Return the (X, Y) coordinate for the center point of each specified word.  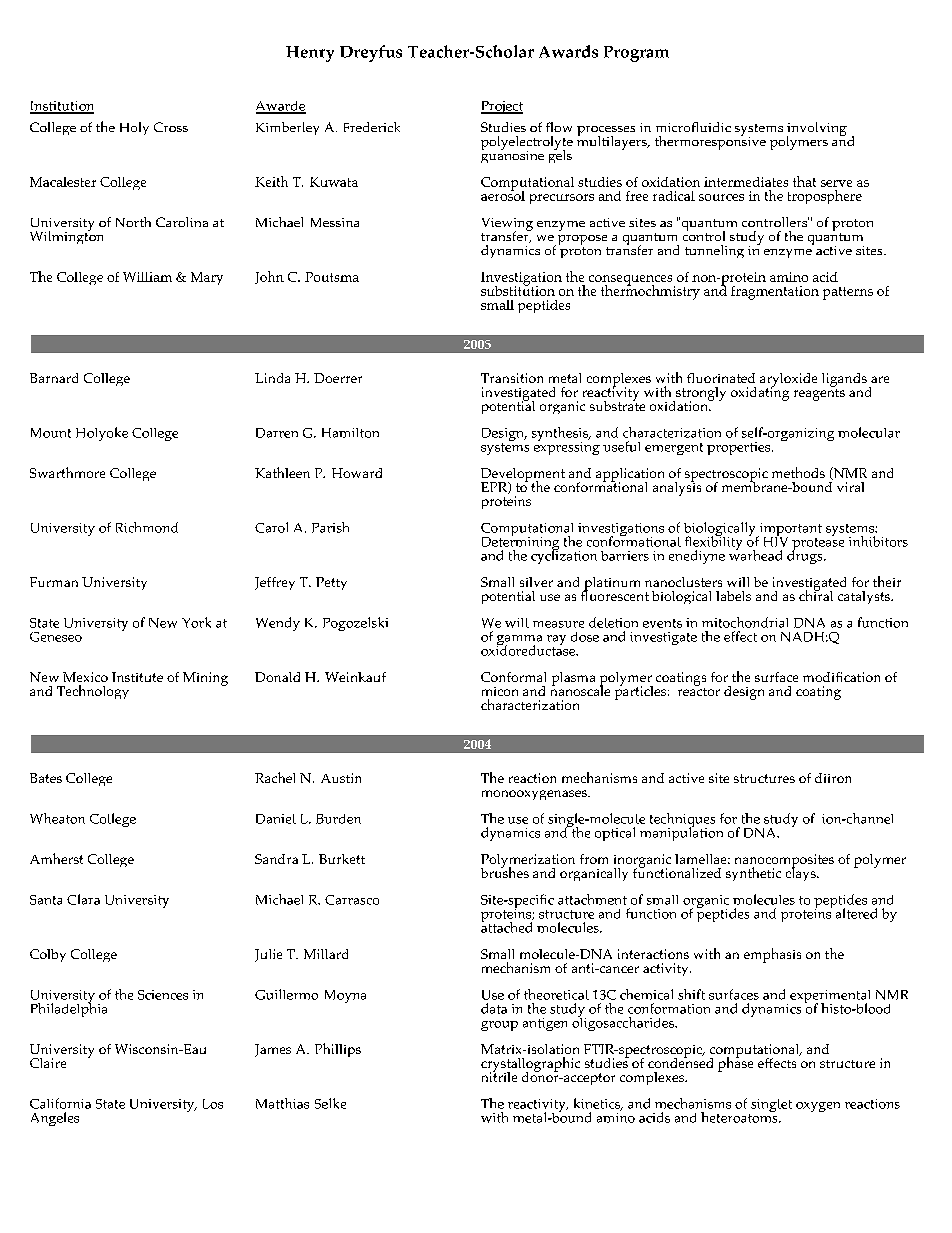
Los (213, 1104)
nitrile (499, 1075)
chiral (816, 594)
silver (536, 582)
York (196, 622)
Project (502, 107)
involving (817, 130)
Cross (171, 127)
